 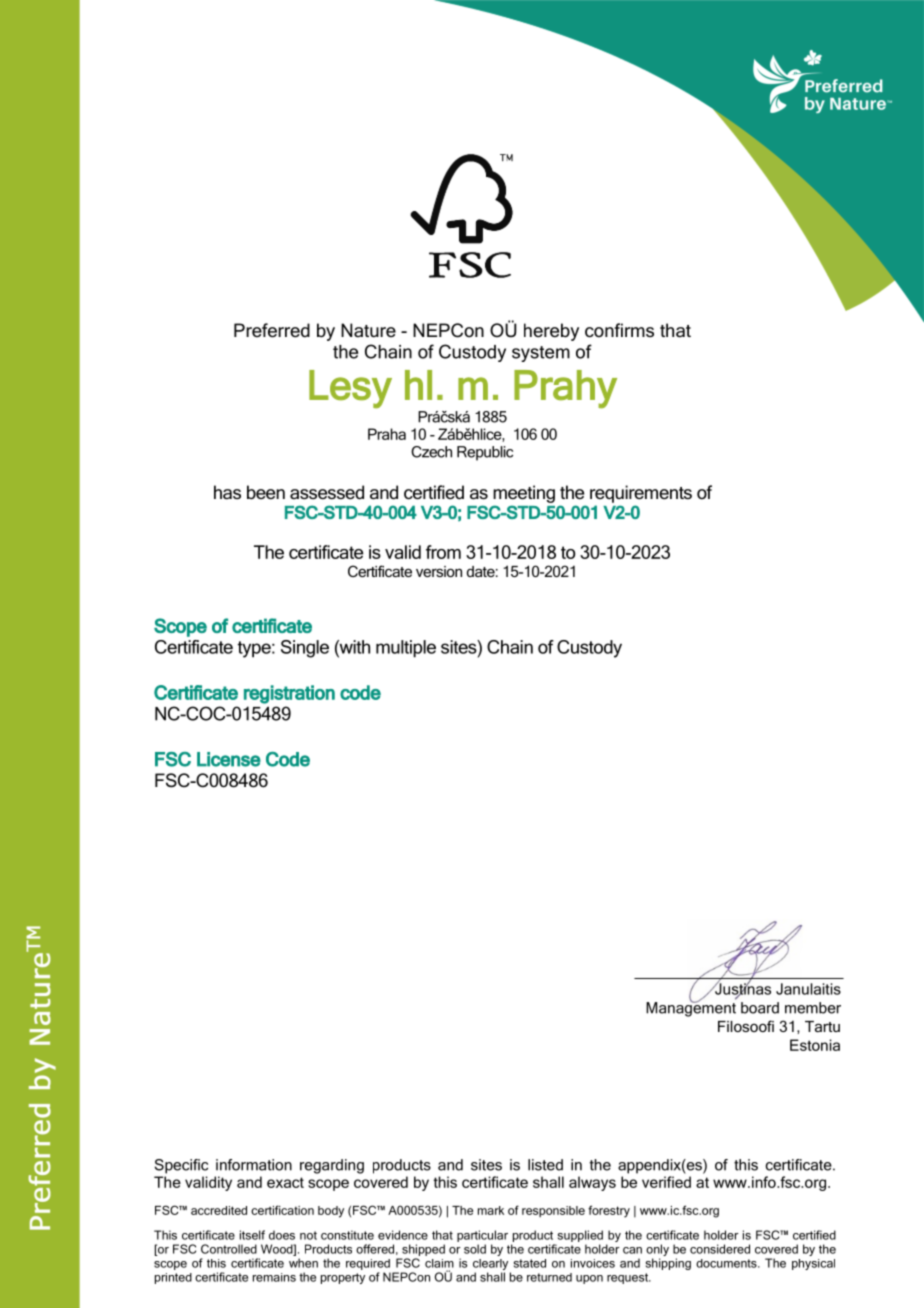 What do you see at coordinates (406, 649) in the image?
I see `multiple` at bounding box center [406, 649].
